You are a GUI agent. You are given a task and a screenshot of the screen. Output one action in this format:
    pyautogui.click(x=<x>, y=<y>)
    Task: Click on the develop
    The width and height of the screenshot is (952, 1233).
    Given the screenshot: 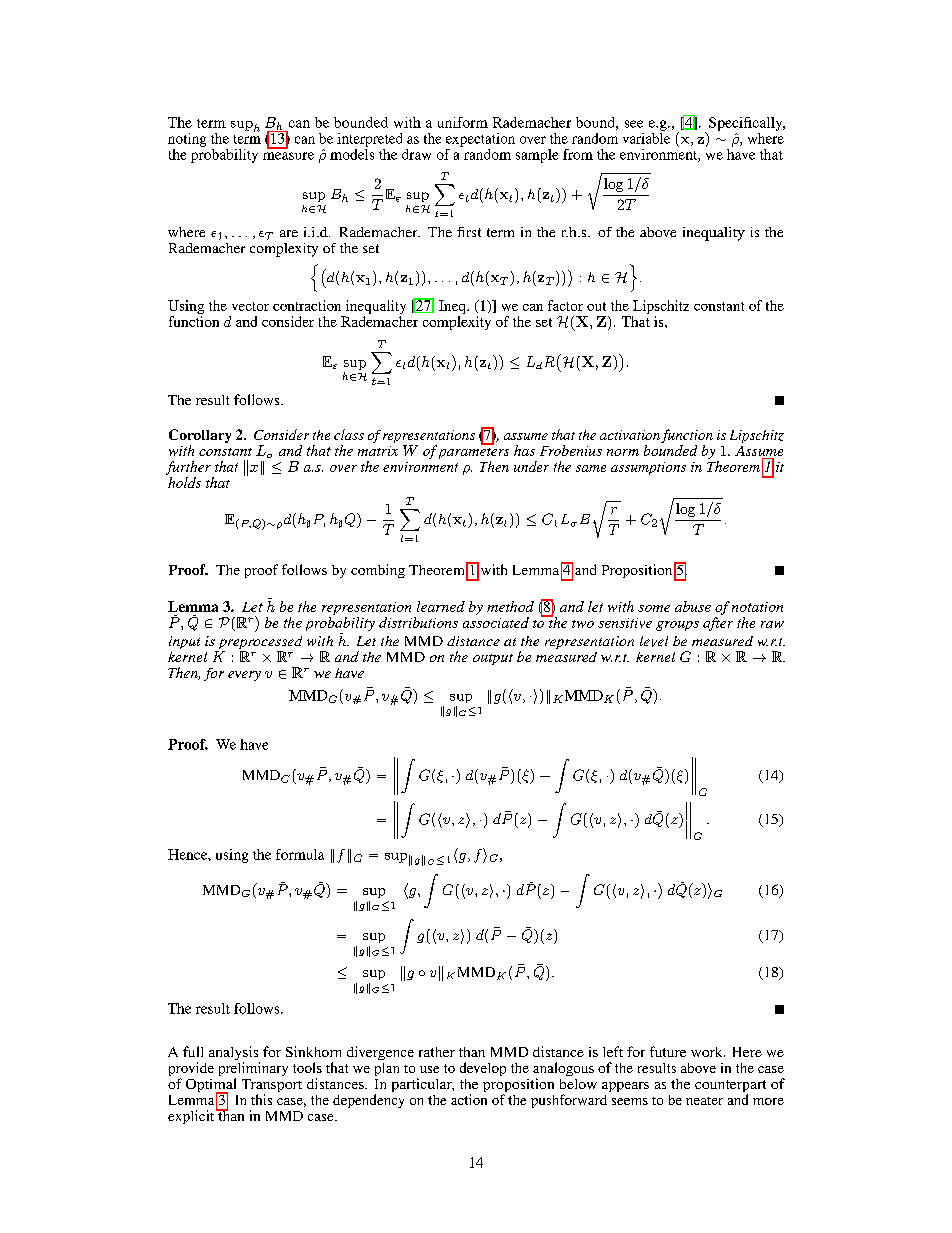 What is the action you would take?
    pyautogui.click(x=483, y=1069)
